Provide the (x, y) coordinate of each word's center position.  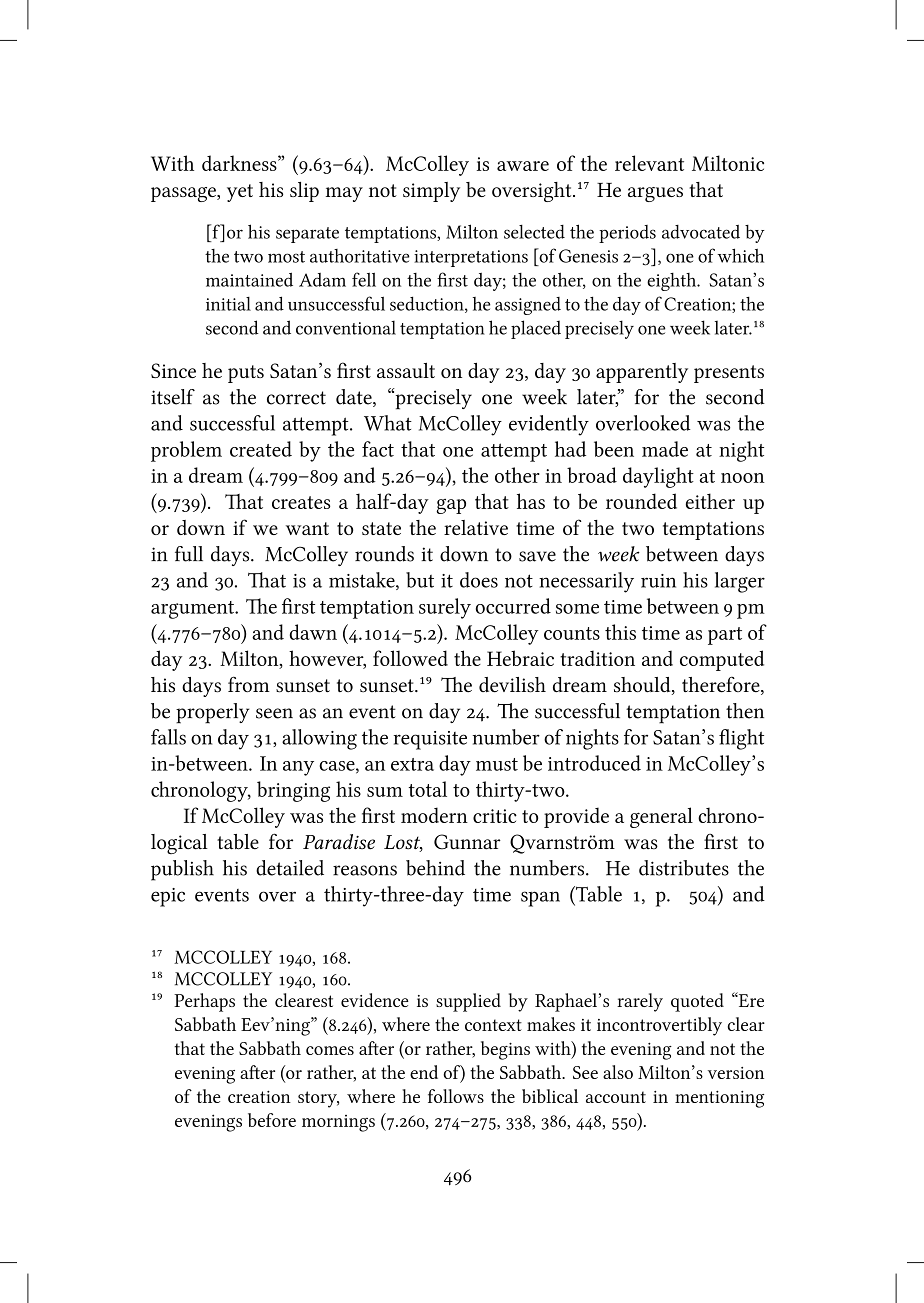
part (725, 636)
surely (445, 608)
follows (456, 1096)
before (272, 1120)
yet (240, 193)
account (616, 1097)
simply (431, 192)
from (249, 684)
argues (655, 194)
